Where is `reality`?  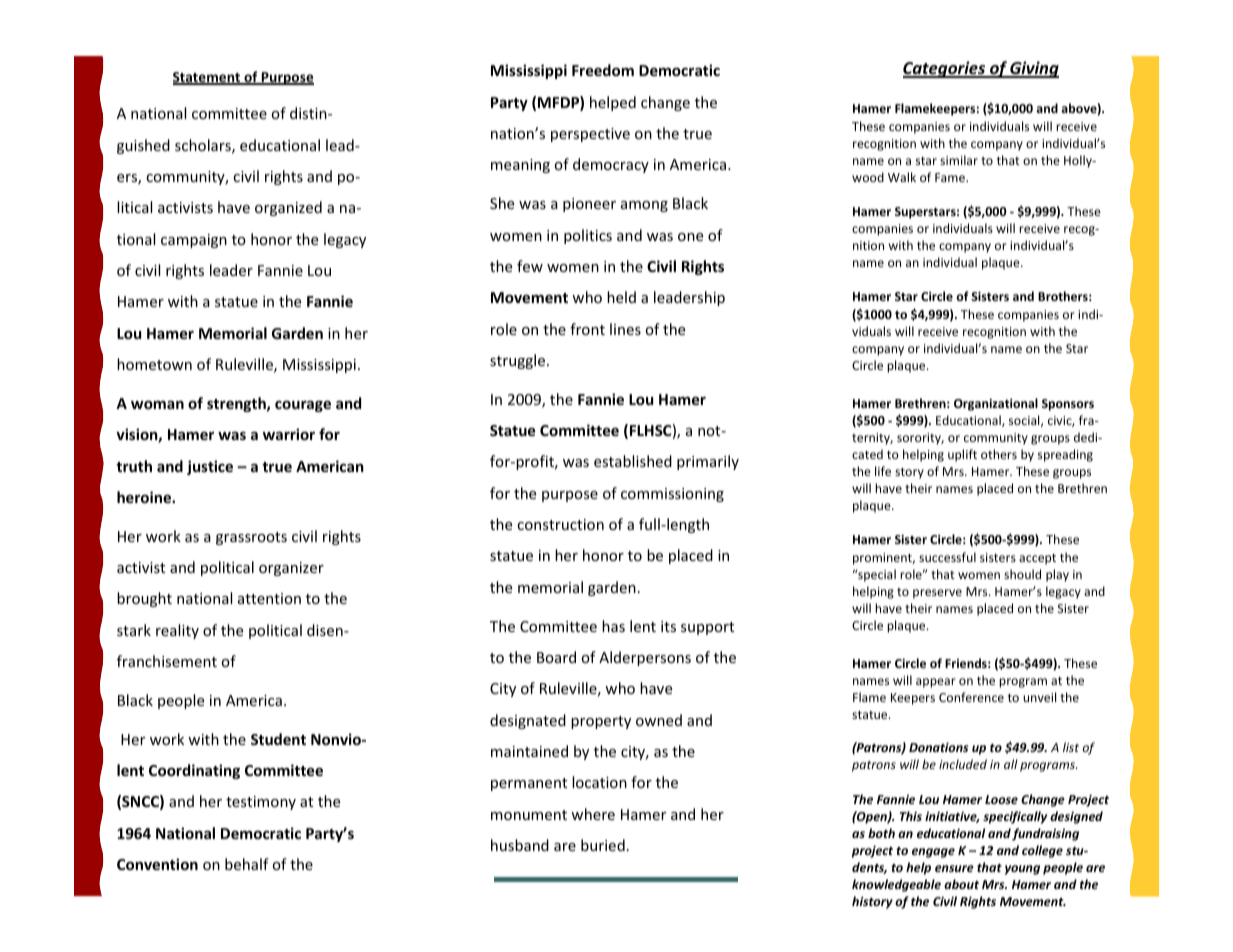 reality is located at coordinates (177, 631).
